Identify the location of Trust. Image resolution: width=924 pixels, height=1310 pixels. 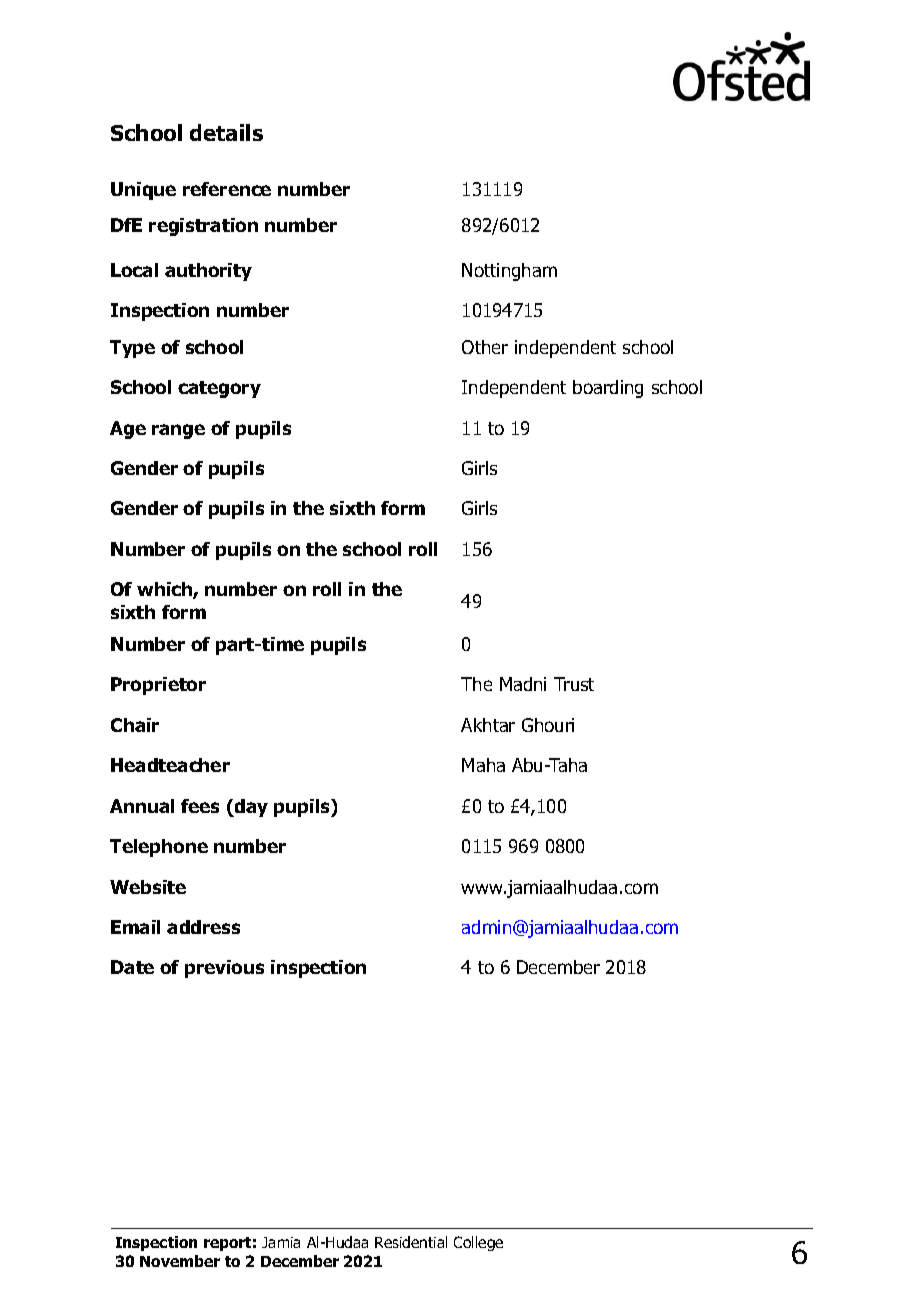
(574, 684).
